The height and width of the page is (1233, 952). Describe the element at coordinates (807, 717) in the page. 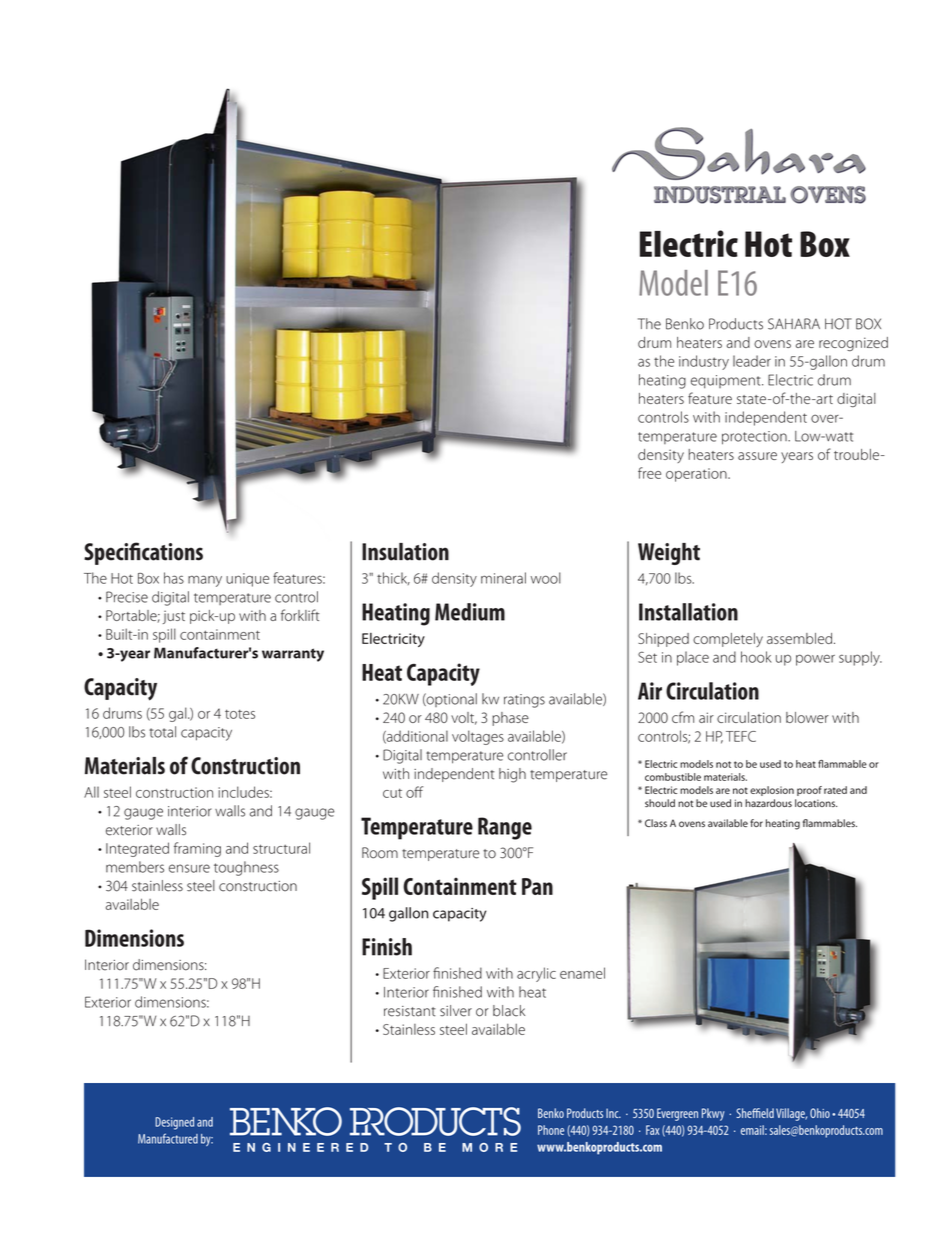

I see `blower` at that location.
